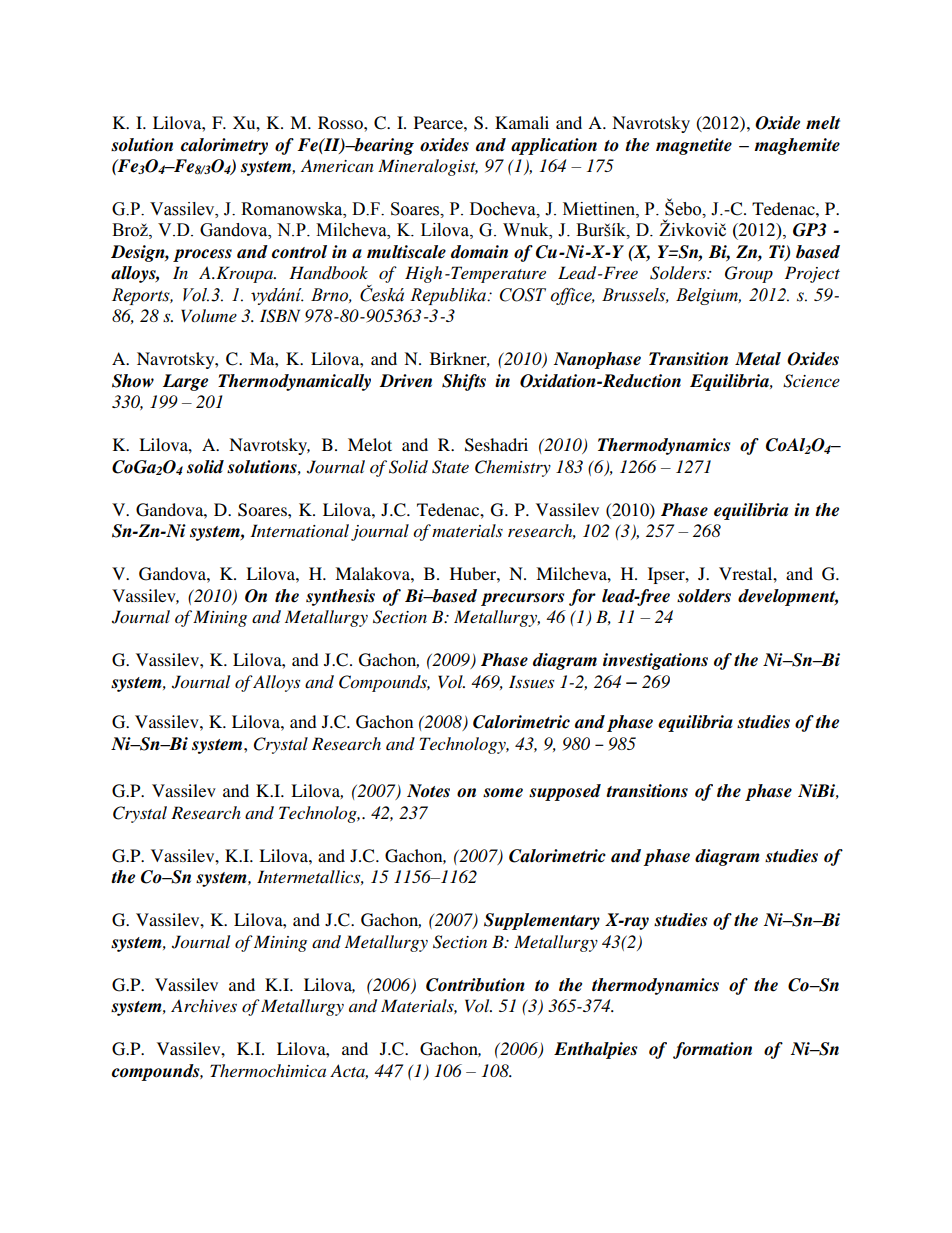 The width and height of the image is (952, 1233). I want to click on Archives, so click(204, 1005).
